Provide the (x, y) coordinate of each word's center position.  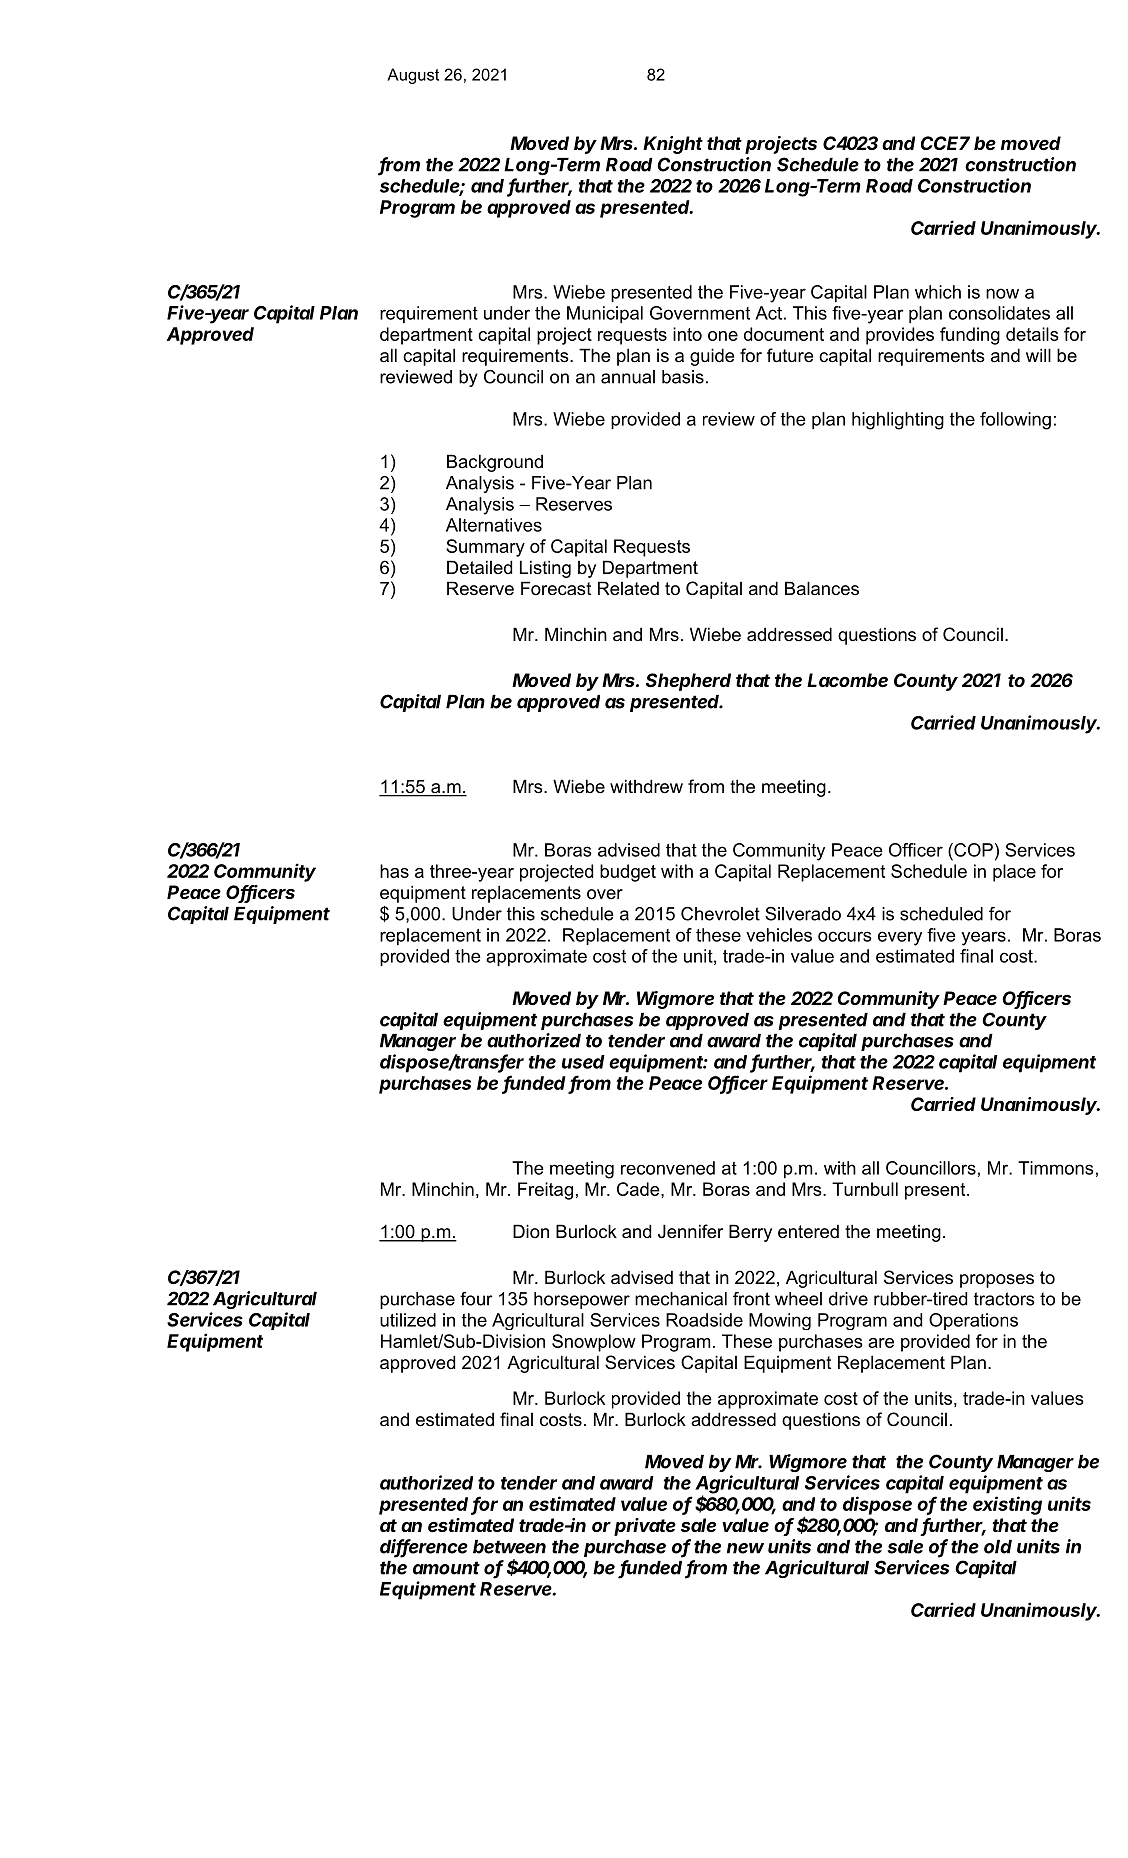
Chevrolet (720, 914)
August (413, 76)
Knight (673, 145)
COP (972, 850)
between (509, 1547)
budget (628, 873)
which (938, 292)
